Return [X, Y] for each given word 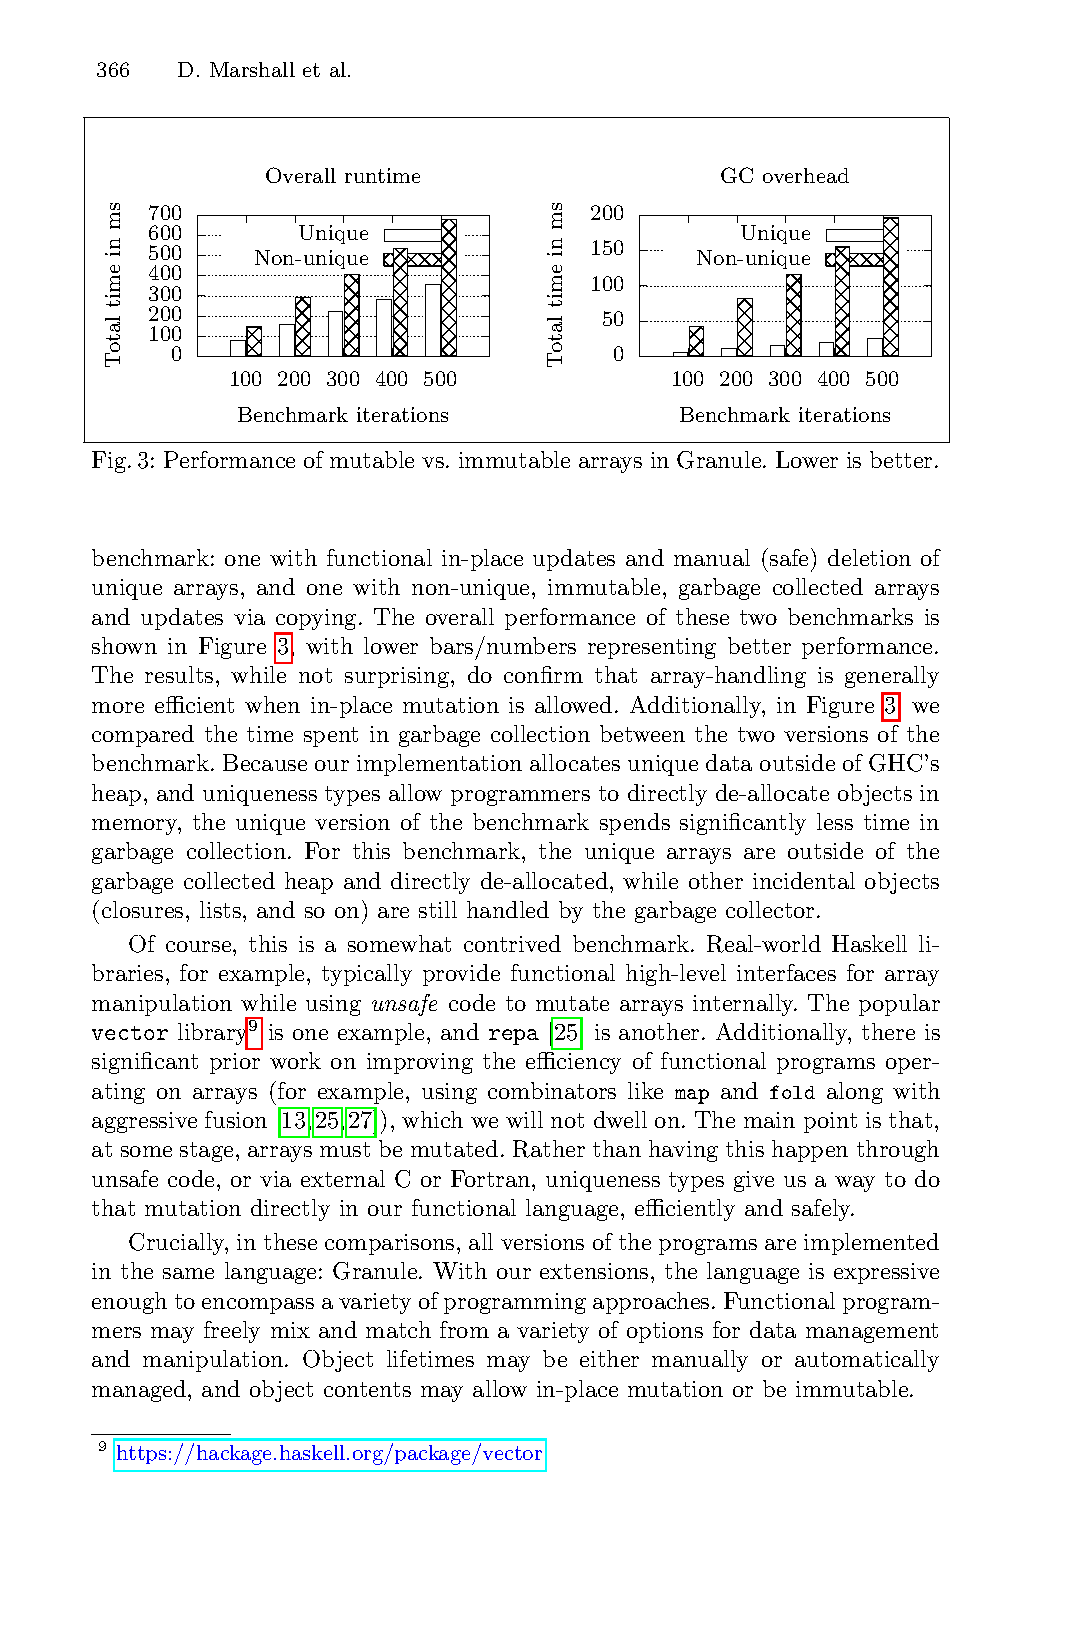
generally [892, 677]
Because [265, 762]
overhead [806, 175]
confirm [543, 674]
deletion [869, 557]
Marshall [252, 69]
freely [232, 1332]
